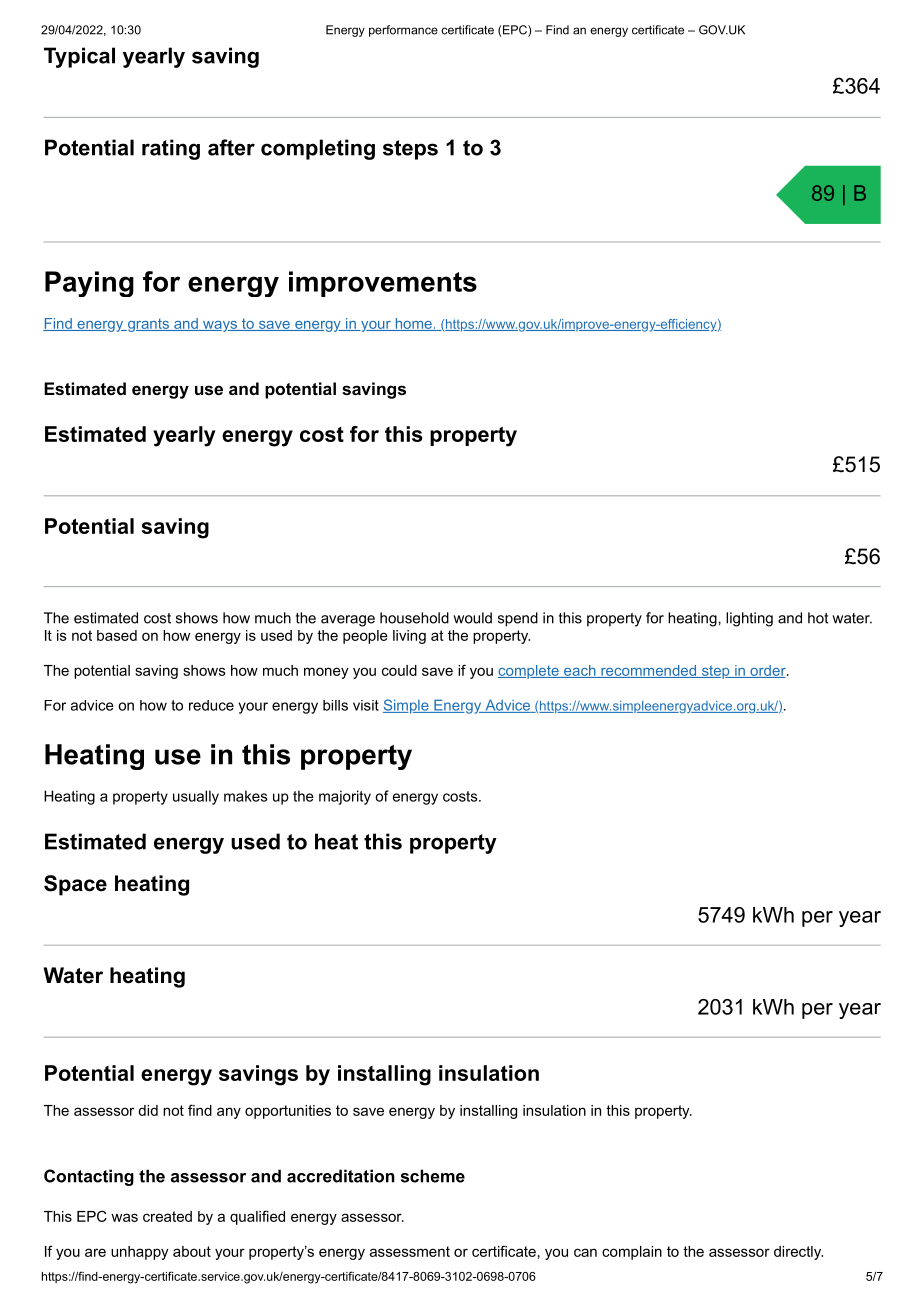  I want to click on lighting, so click(749, 619).
